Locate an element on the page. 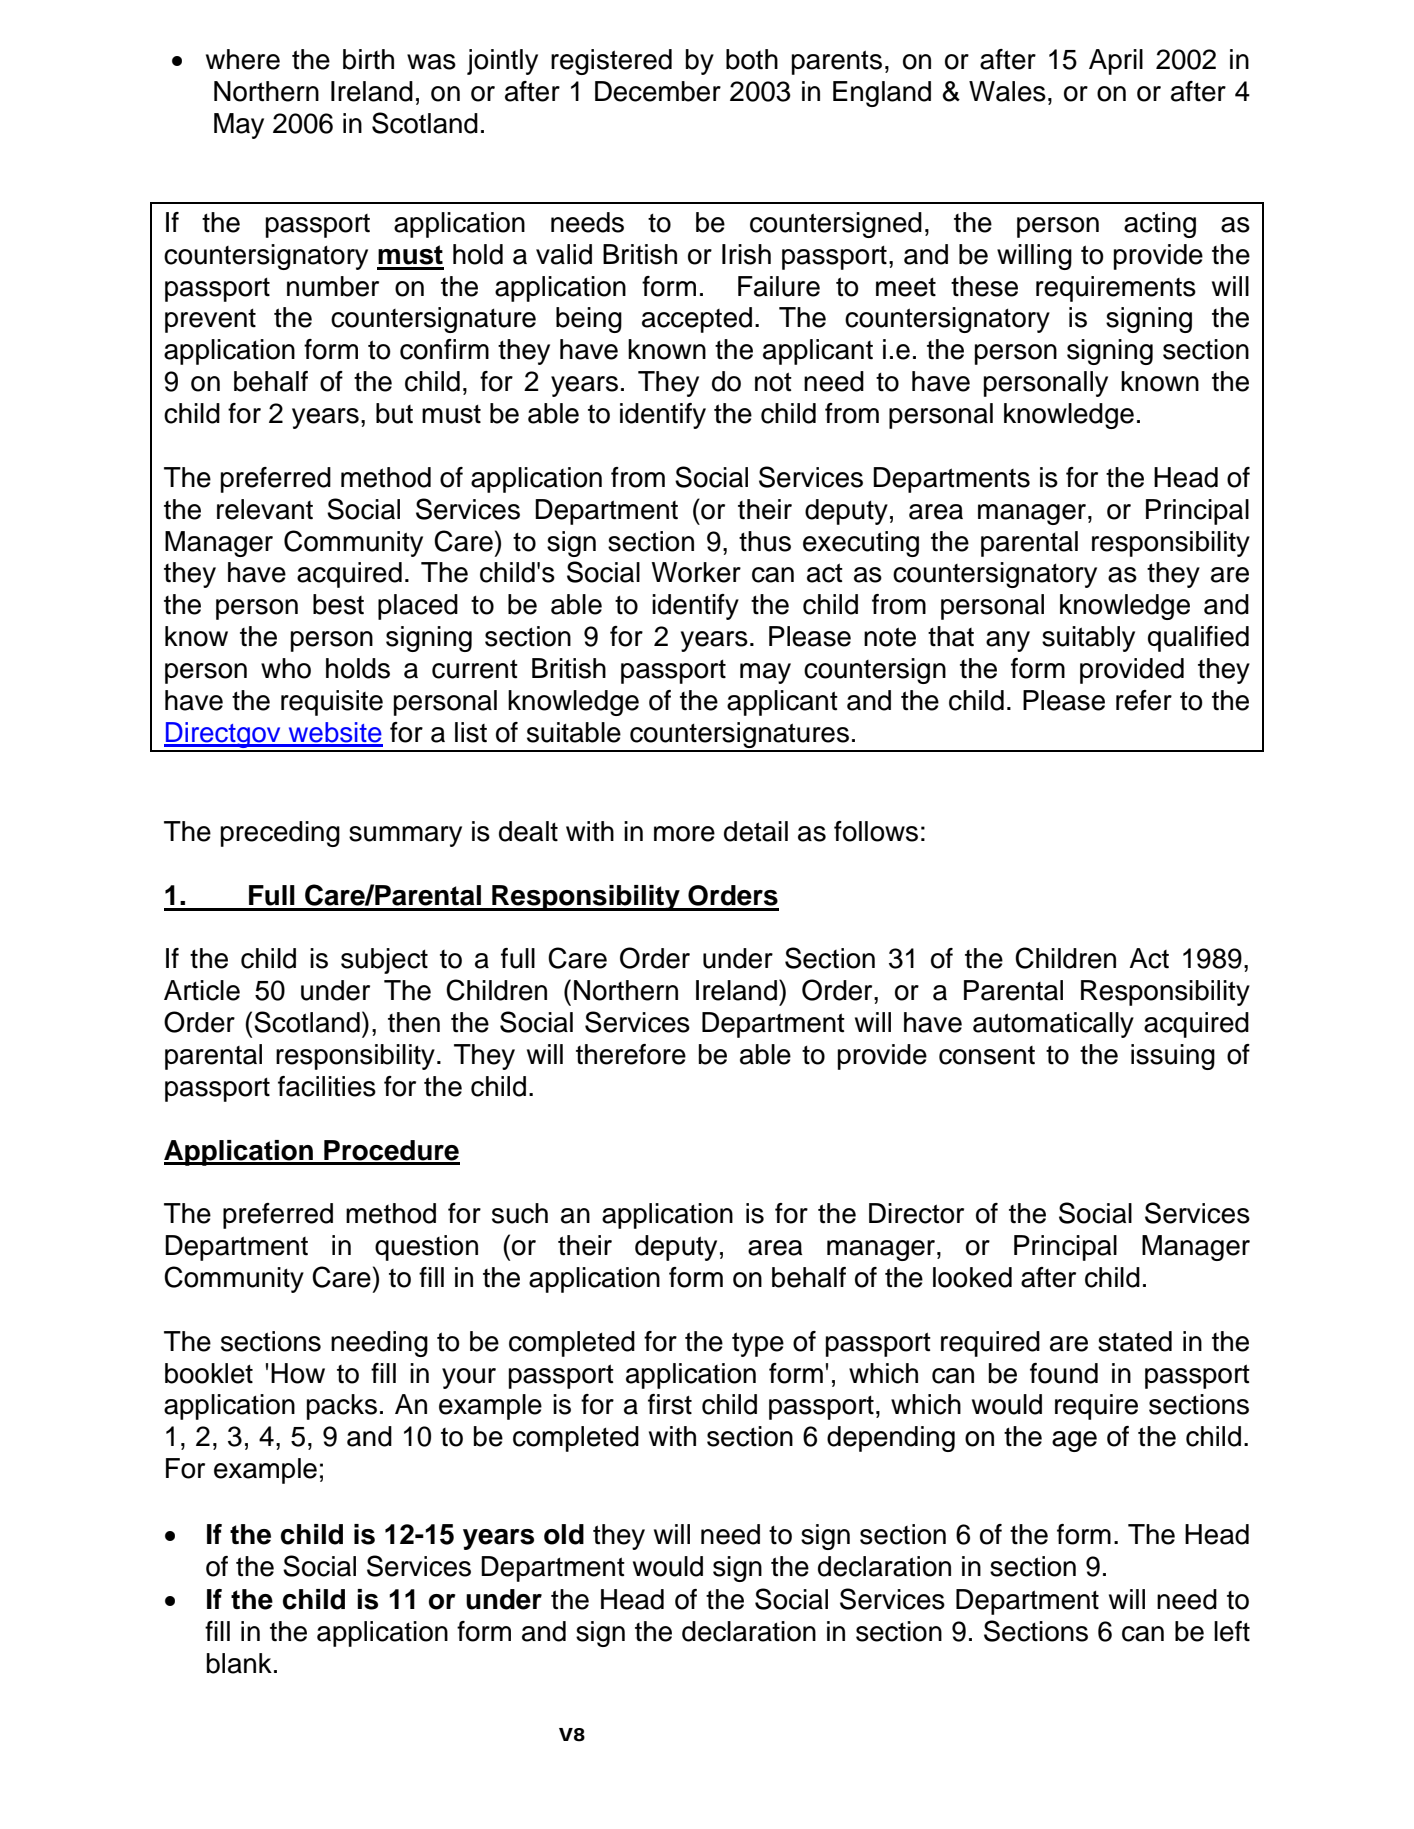 This document has height=1829, width=1414. blank is located at coordinates (239, 1663).
